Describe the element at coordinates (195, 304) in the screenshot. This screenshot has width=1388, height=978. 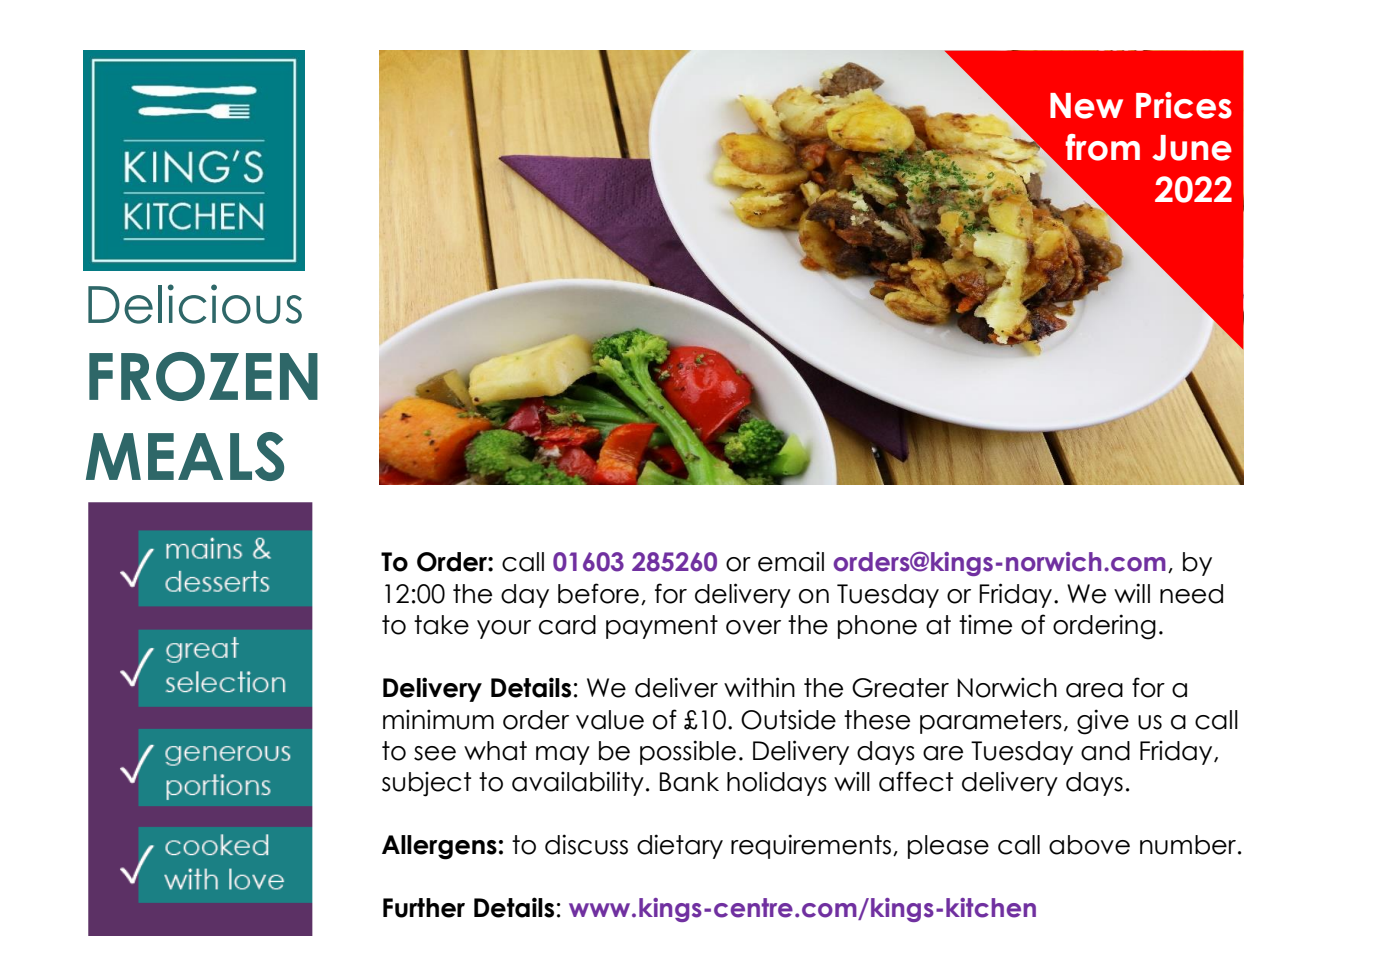
I see `Delicious` at that location.
